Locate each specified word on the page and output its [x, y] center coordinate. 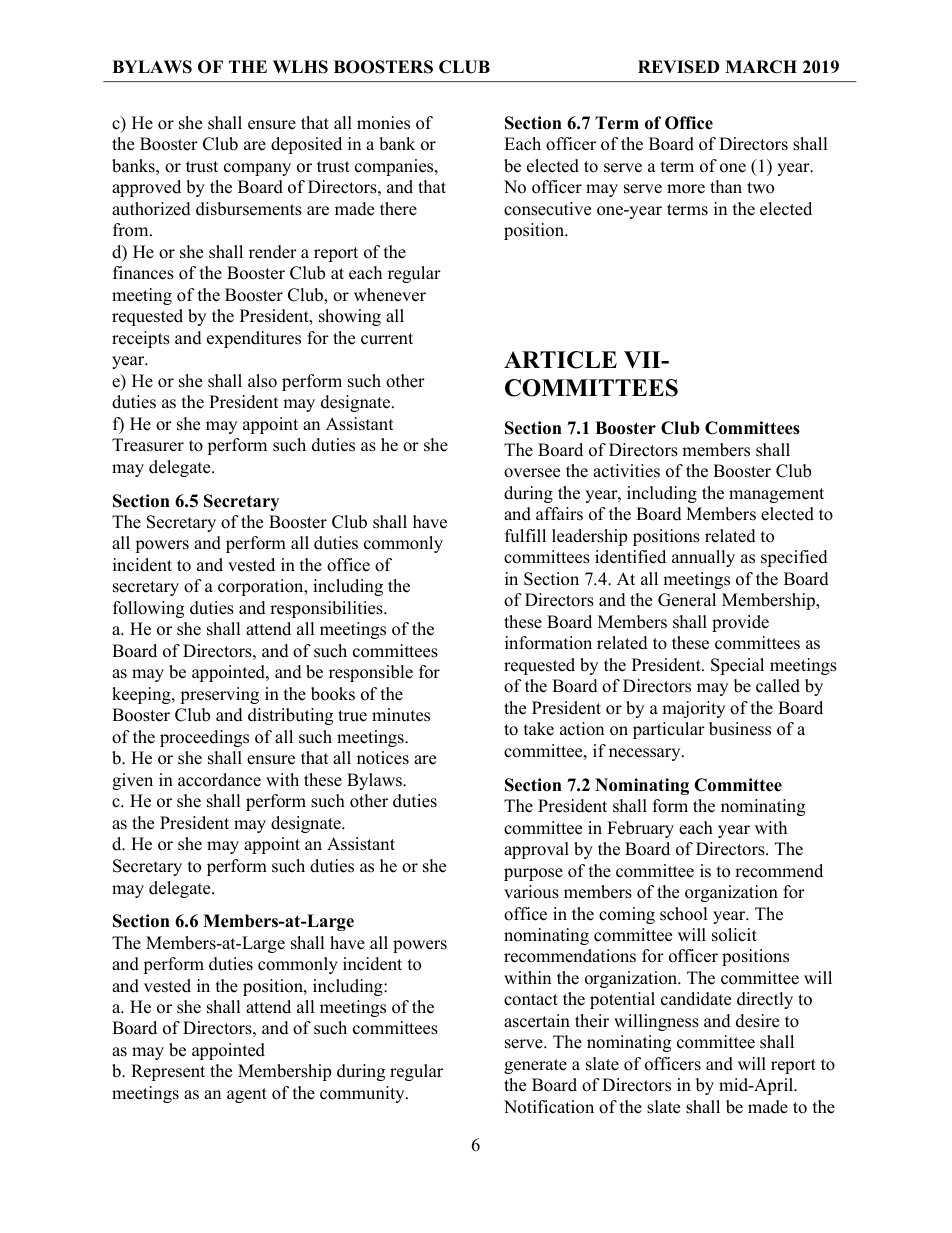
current [387, 339]
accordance [219, 780]
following [148, 609]
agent [247, 1095]
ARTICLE [560, 360]
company [257, 169]
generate [535, 1066]
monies [383, 123]
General [687, 600]
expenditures [254, 339]
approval [536, 850]
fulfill [525, 536]
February [640, 829]
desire [757, 1021]
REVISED [678, 67]
